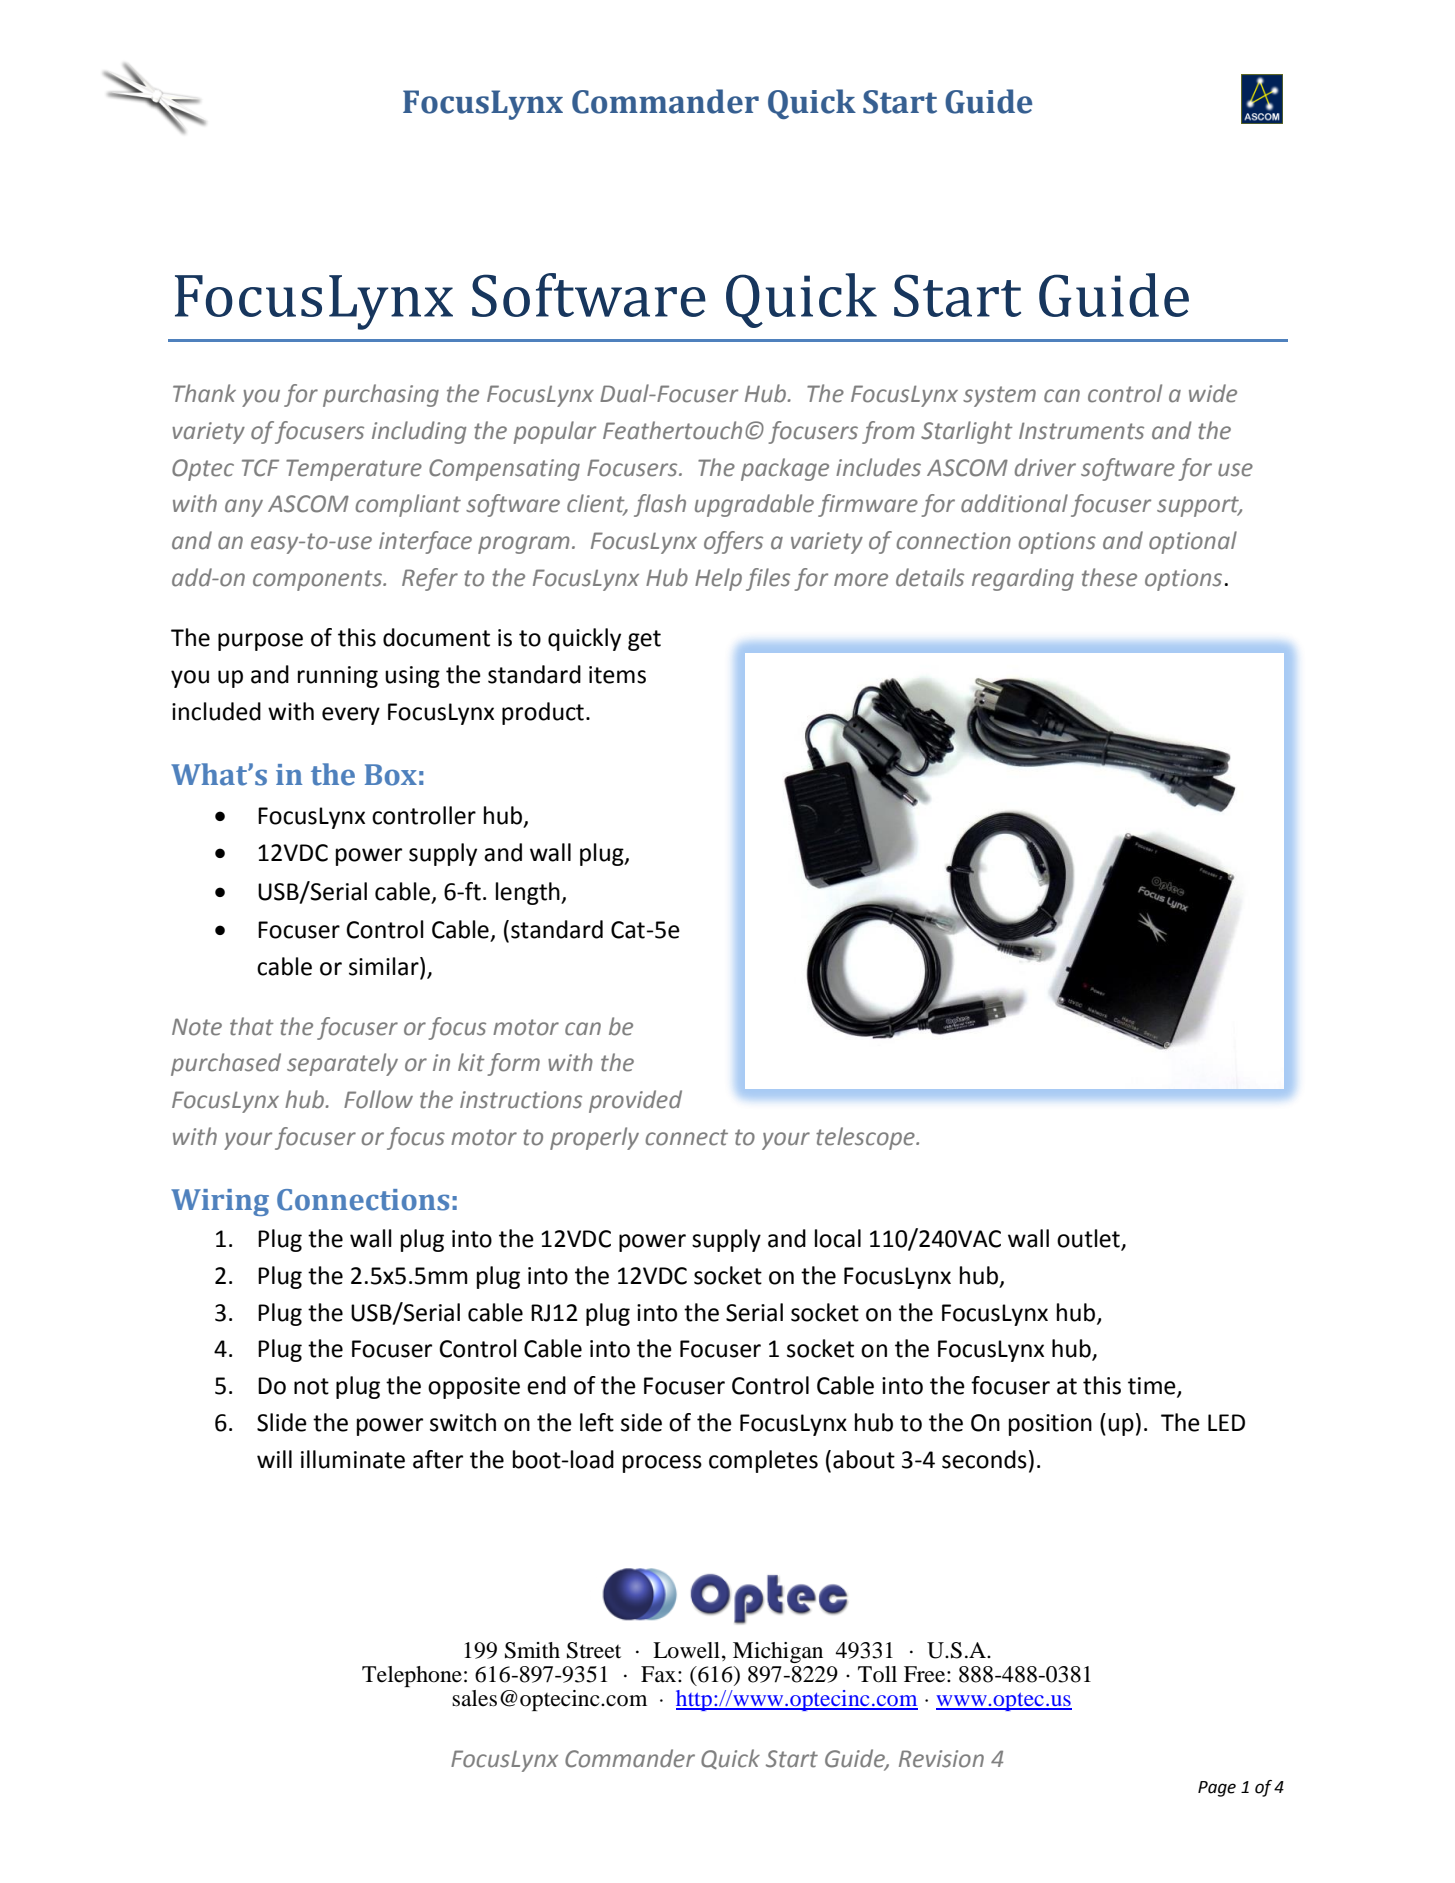  Describe the element at coordinates (412, 1676) in the screenshot. I see `Telephone` at that location.
